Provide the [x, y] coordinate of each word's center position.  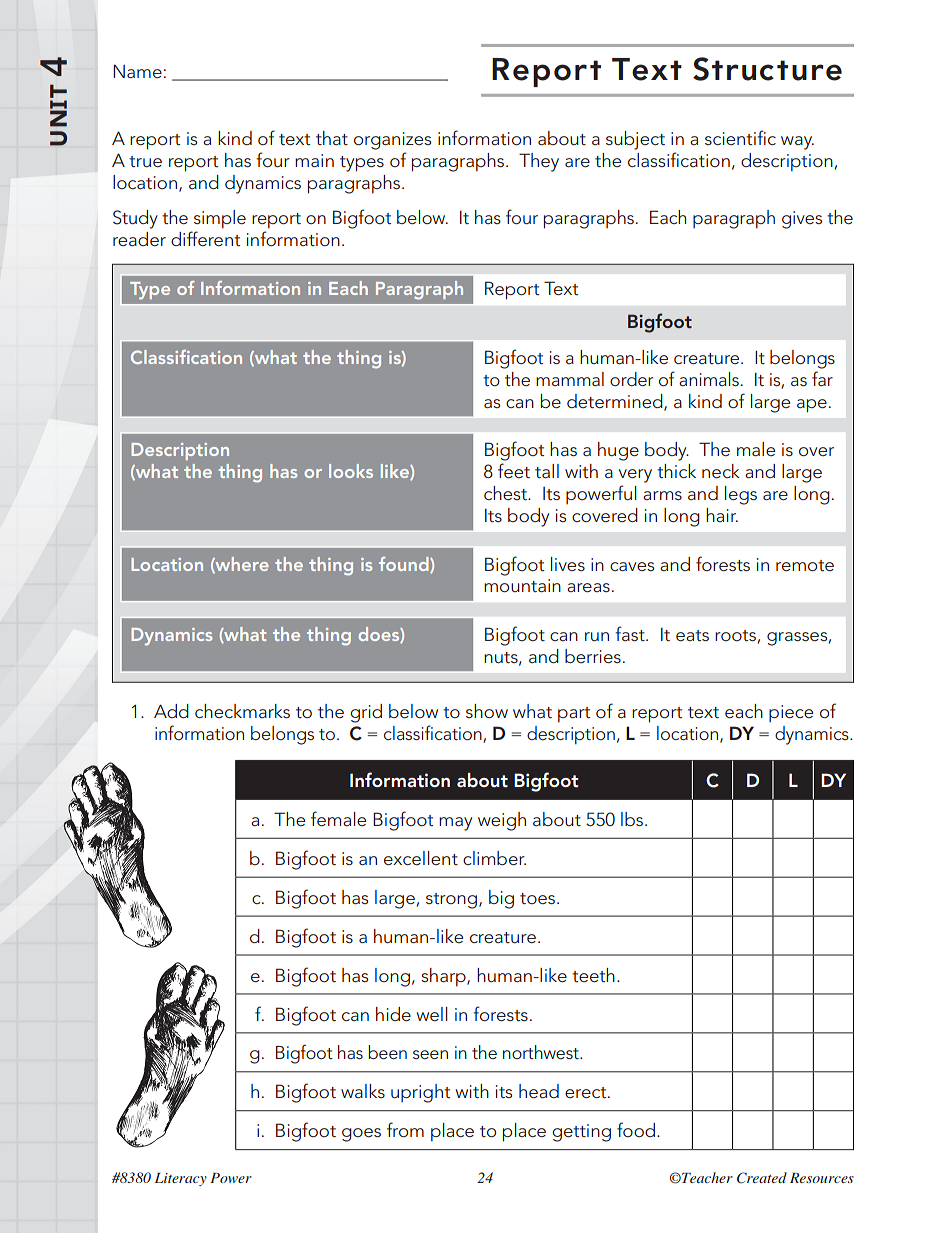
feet [514, 470]
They [539, 162]
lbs [632, 819]
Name [137, 71]
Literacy [181, 1179]
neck [721, 471]
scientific [740, 137]
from [405, 1130]
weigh [502, 821]
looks [351, 471]
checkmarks [242, 711]
